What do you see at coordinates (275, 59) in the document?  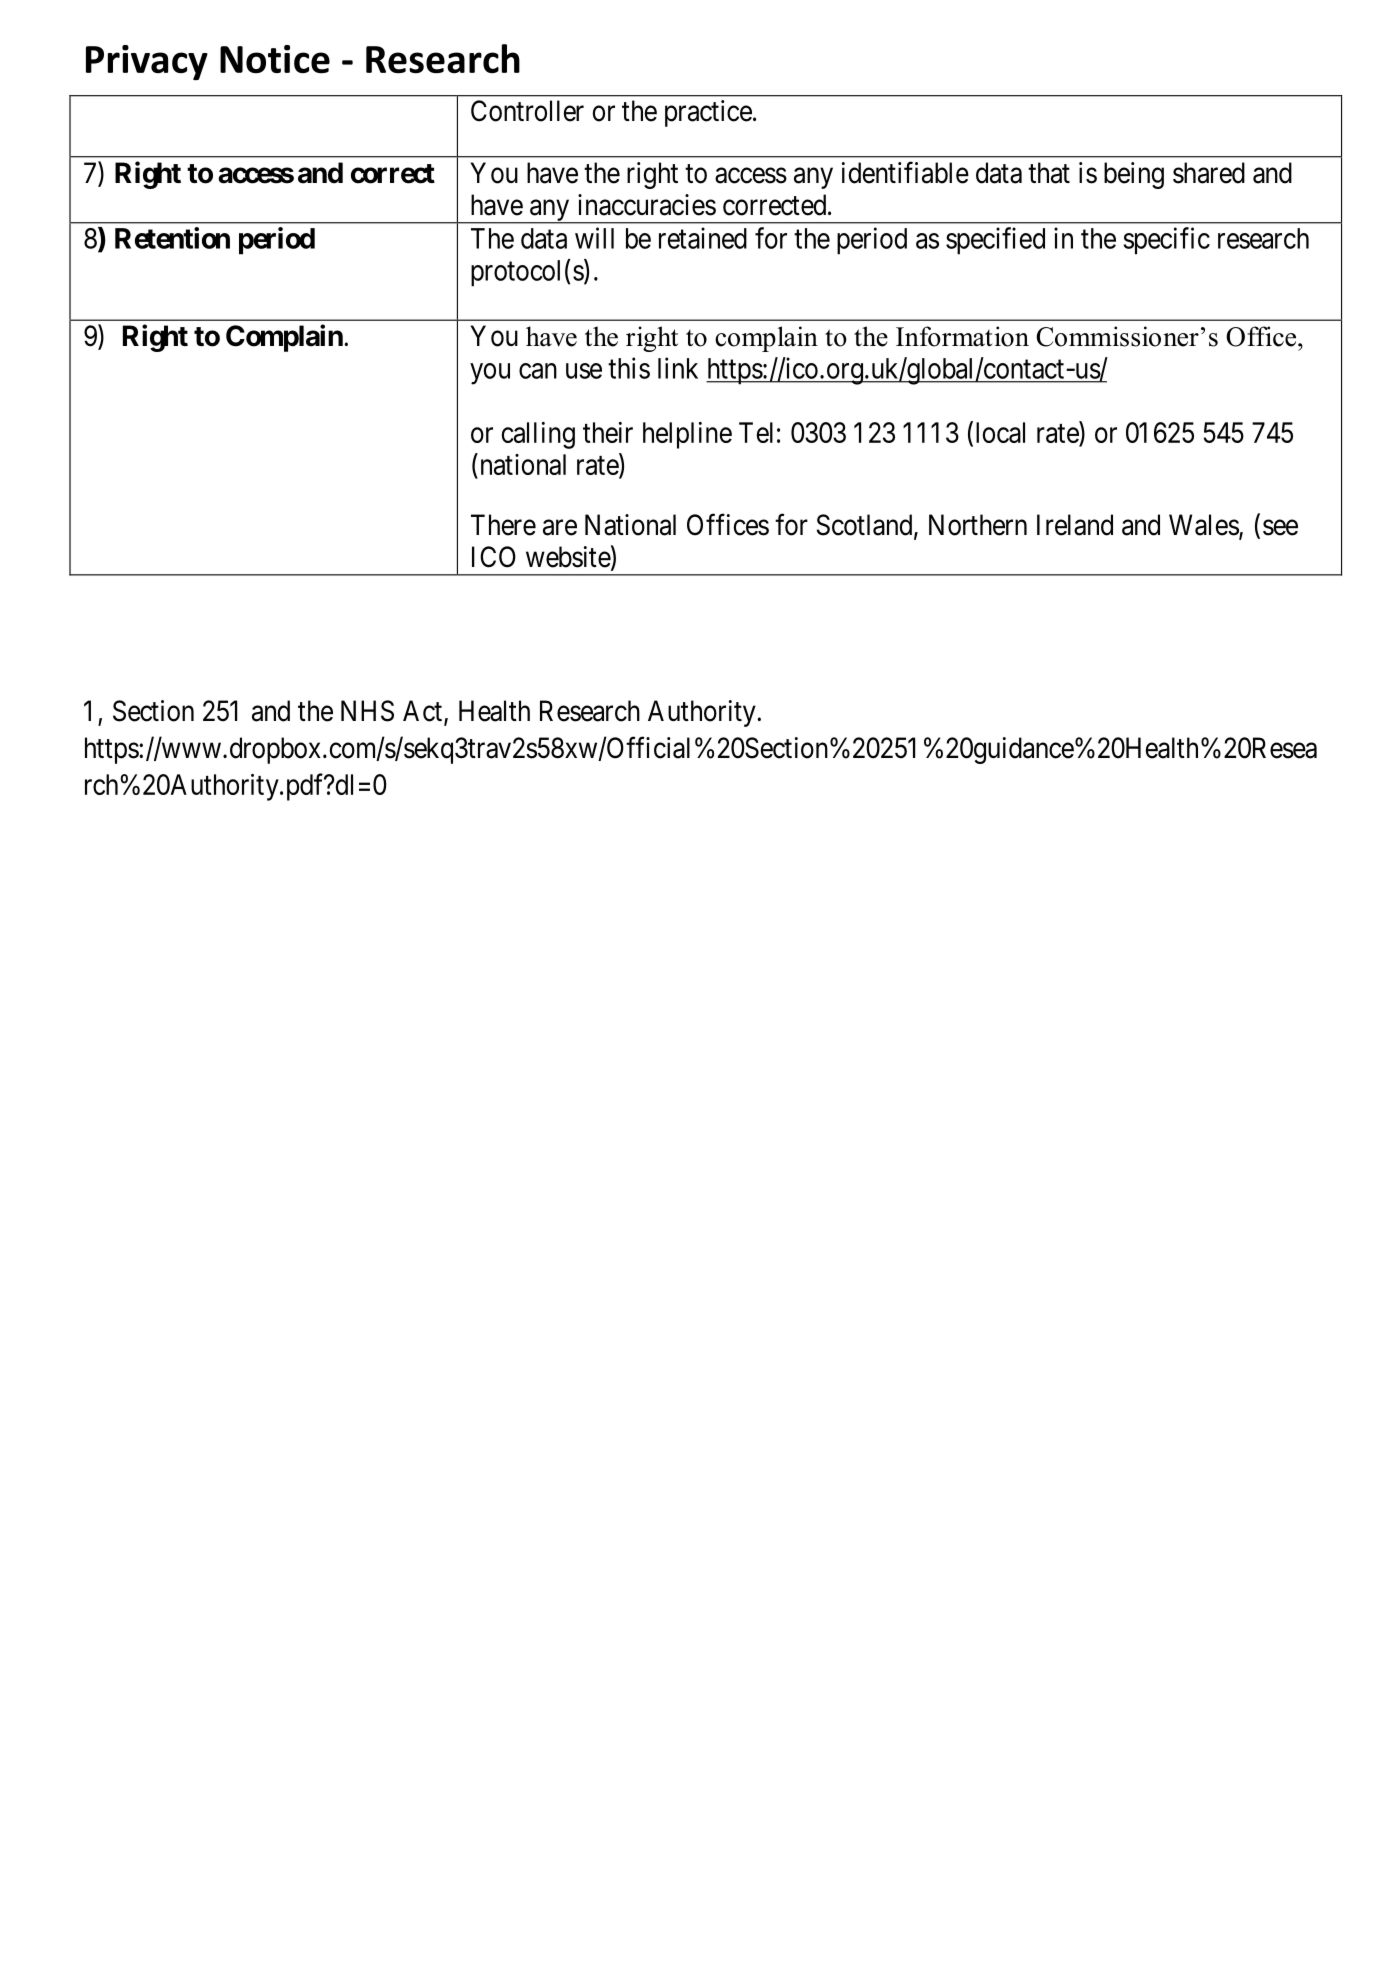 I see `Notice` at bounding box center [275, 59].
